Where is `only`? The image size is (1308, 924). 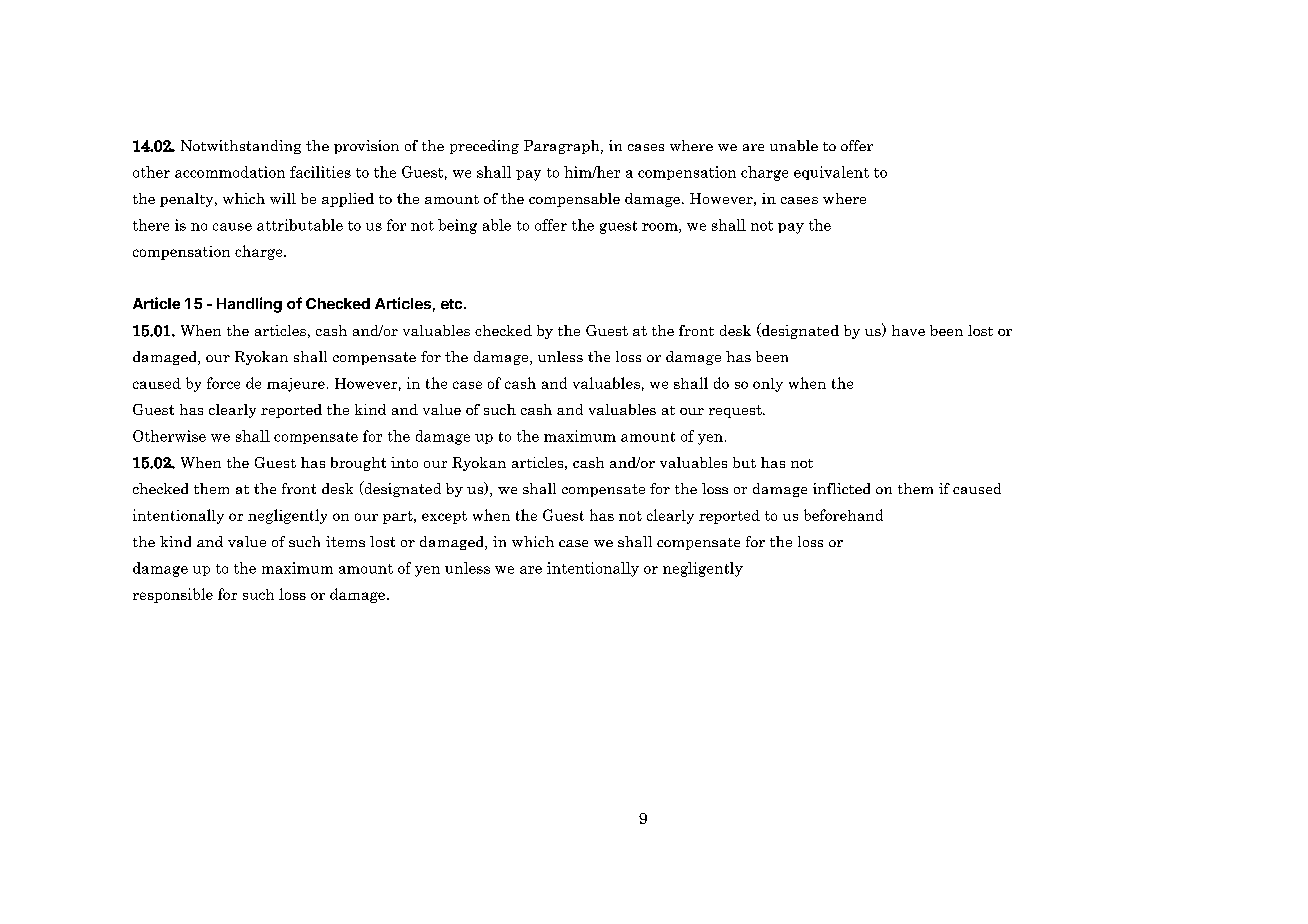
only is located at coordinates (768, 385).
